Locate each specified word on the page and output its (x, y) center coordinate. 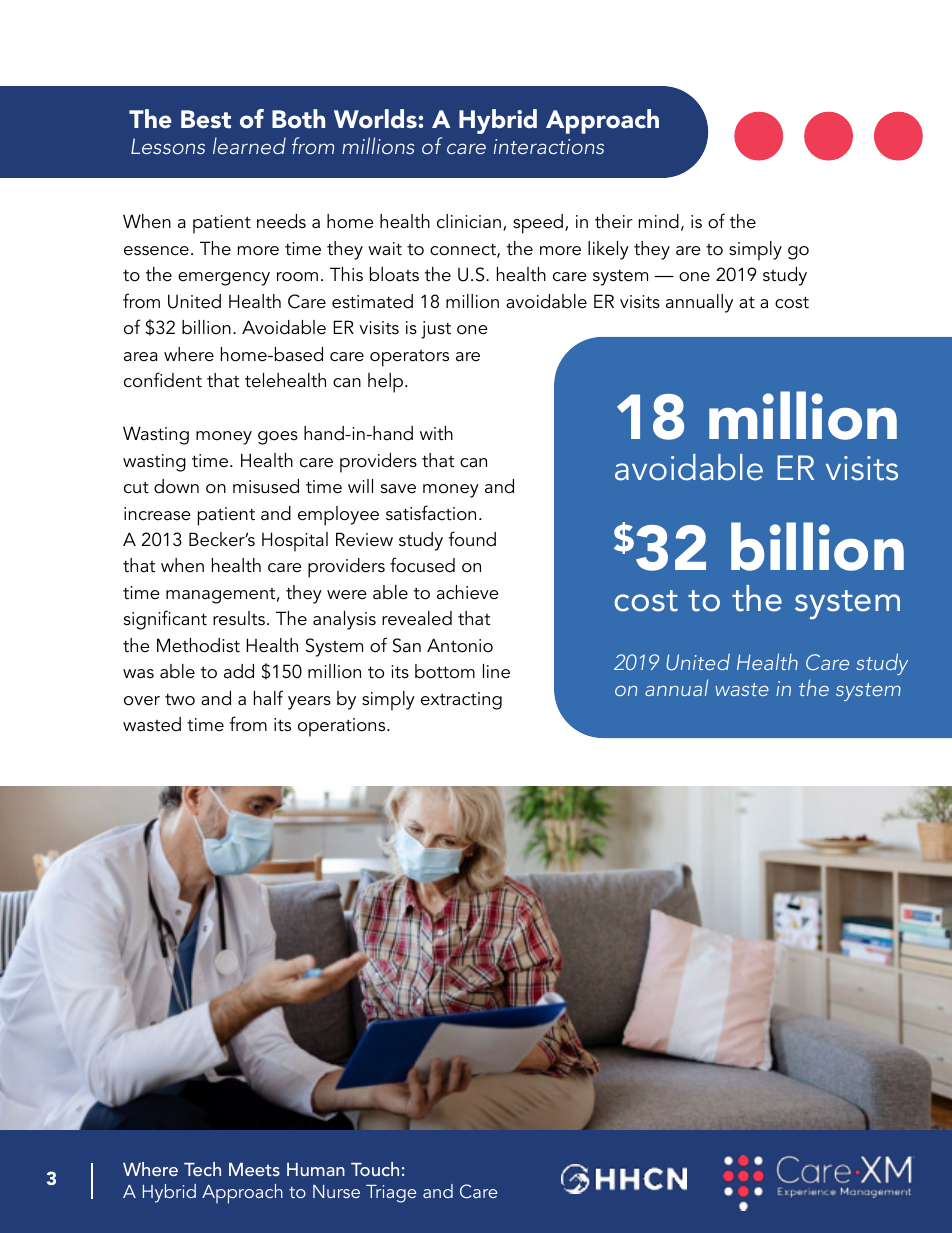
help (387, 383)
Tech (202, 1169)
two (180, 699)
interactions (549, 146)
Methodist (198, 645)
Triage (391, 1194)
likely (608, 250)
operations (343, 727)
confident (163, 380)
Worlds (376, 118)
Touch (375, 1169)
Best (206, 119)
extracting (461, 701)
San (407, 645)
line (496, 671)
